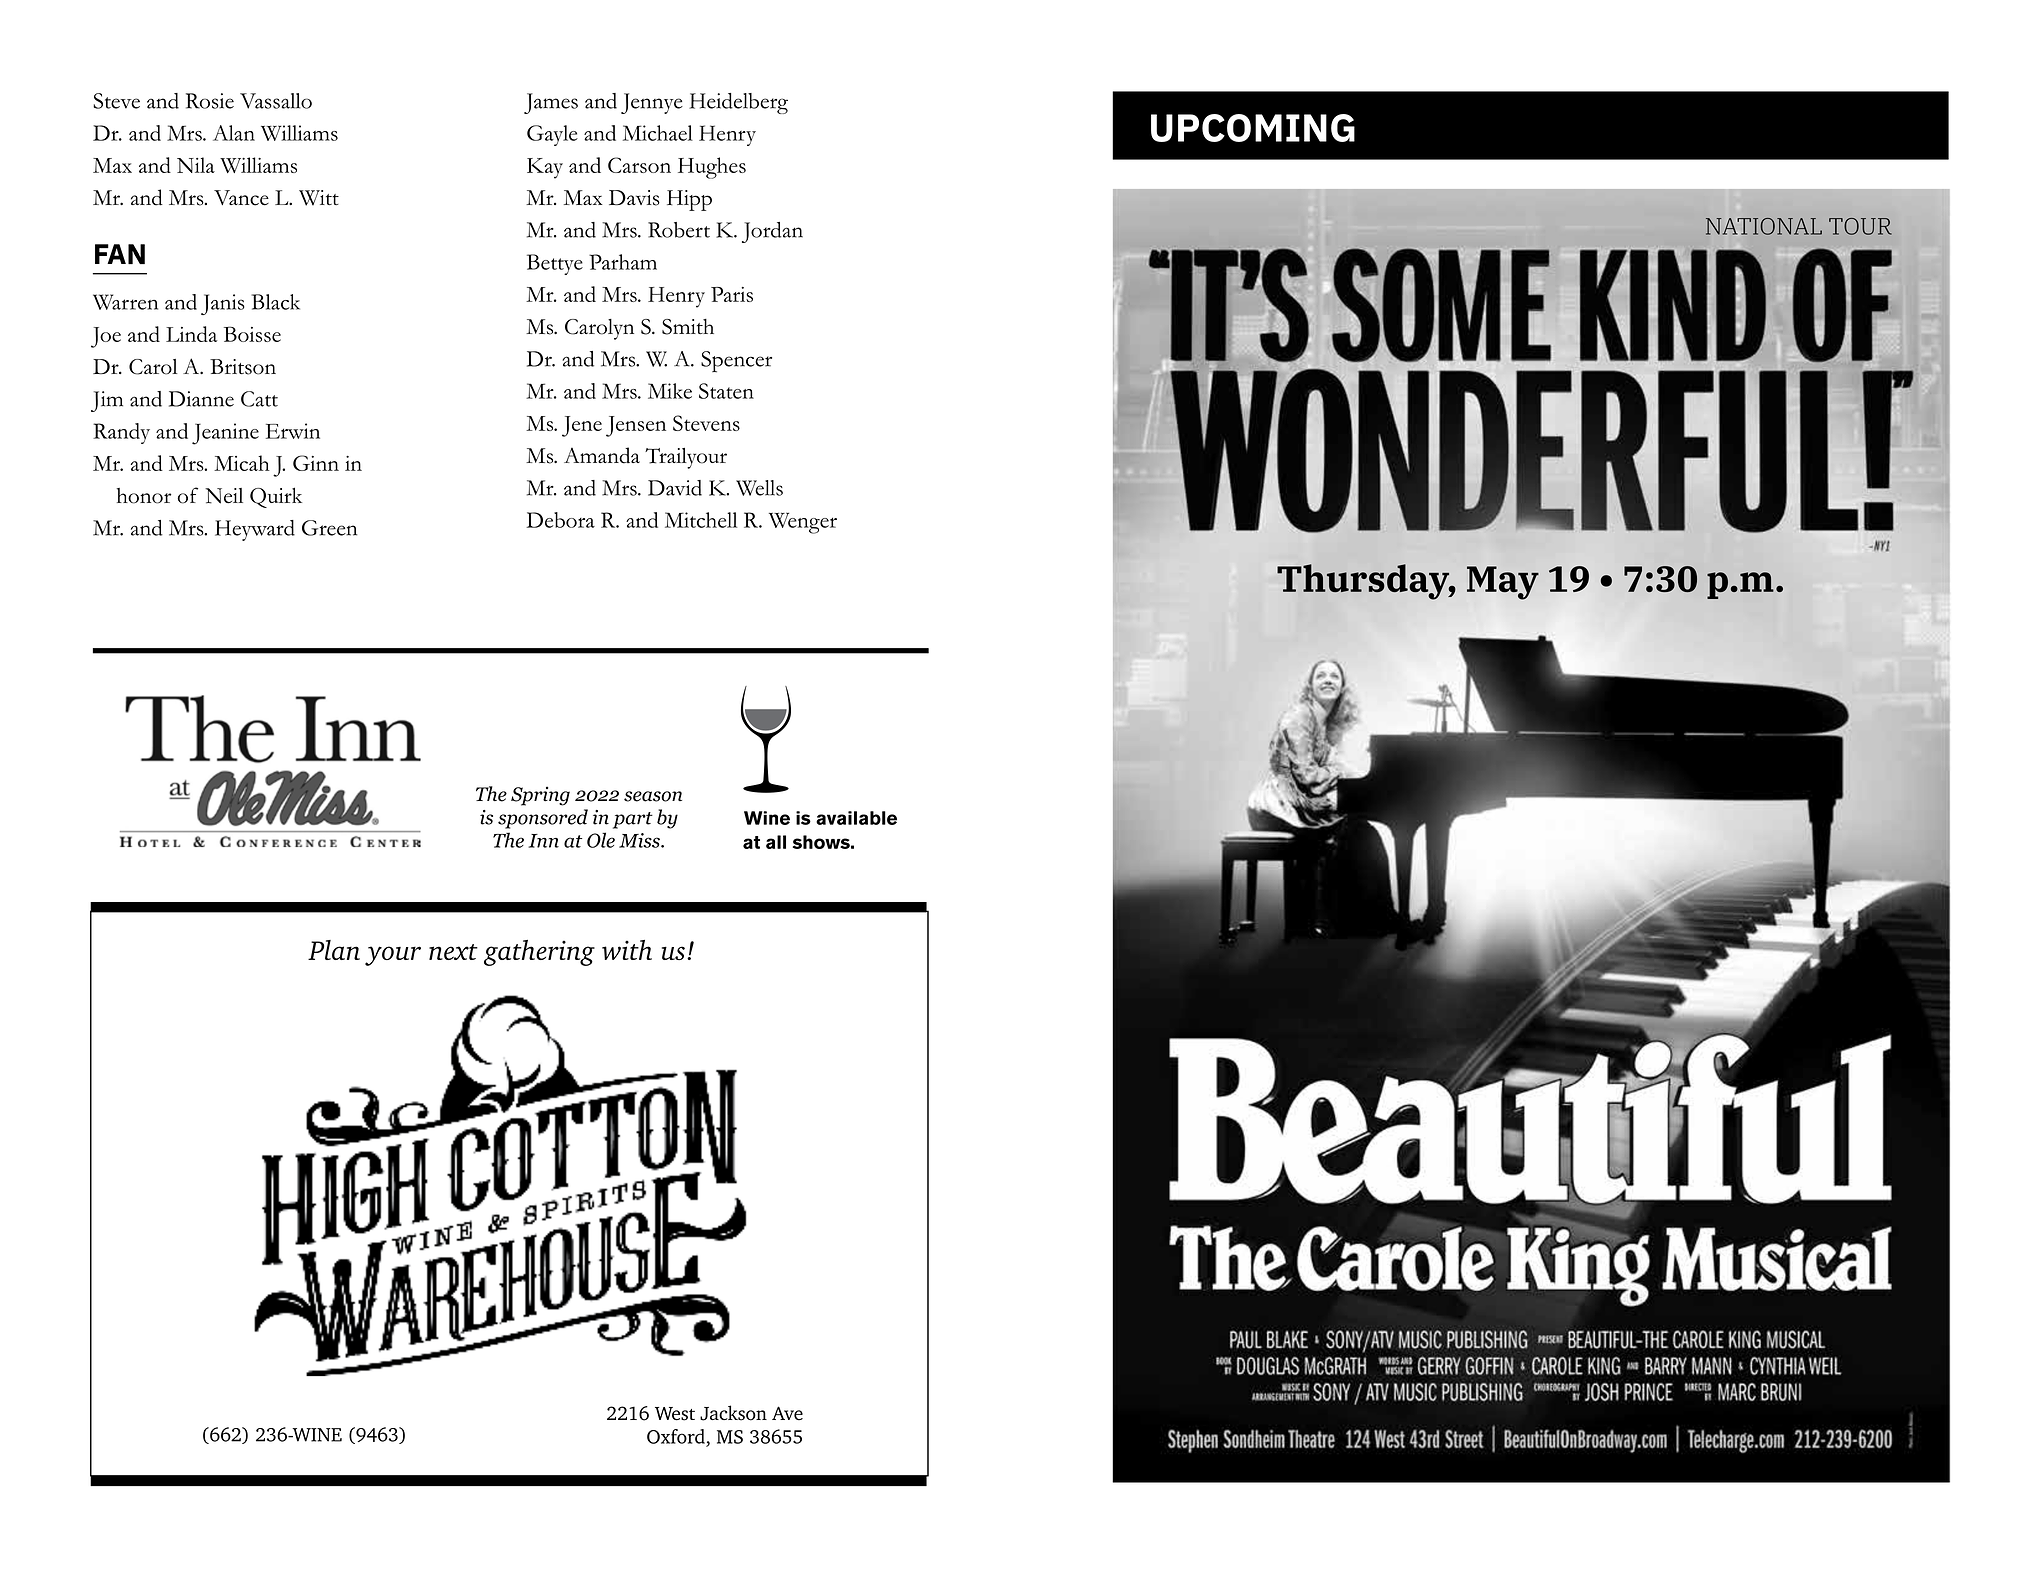  I want to click on Spring, so click(540, 796).
